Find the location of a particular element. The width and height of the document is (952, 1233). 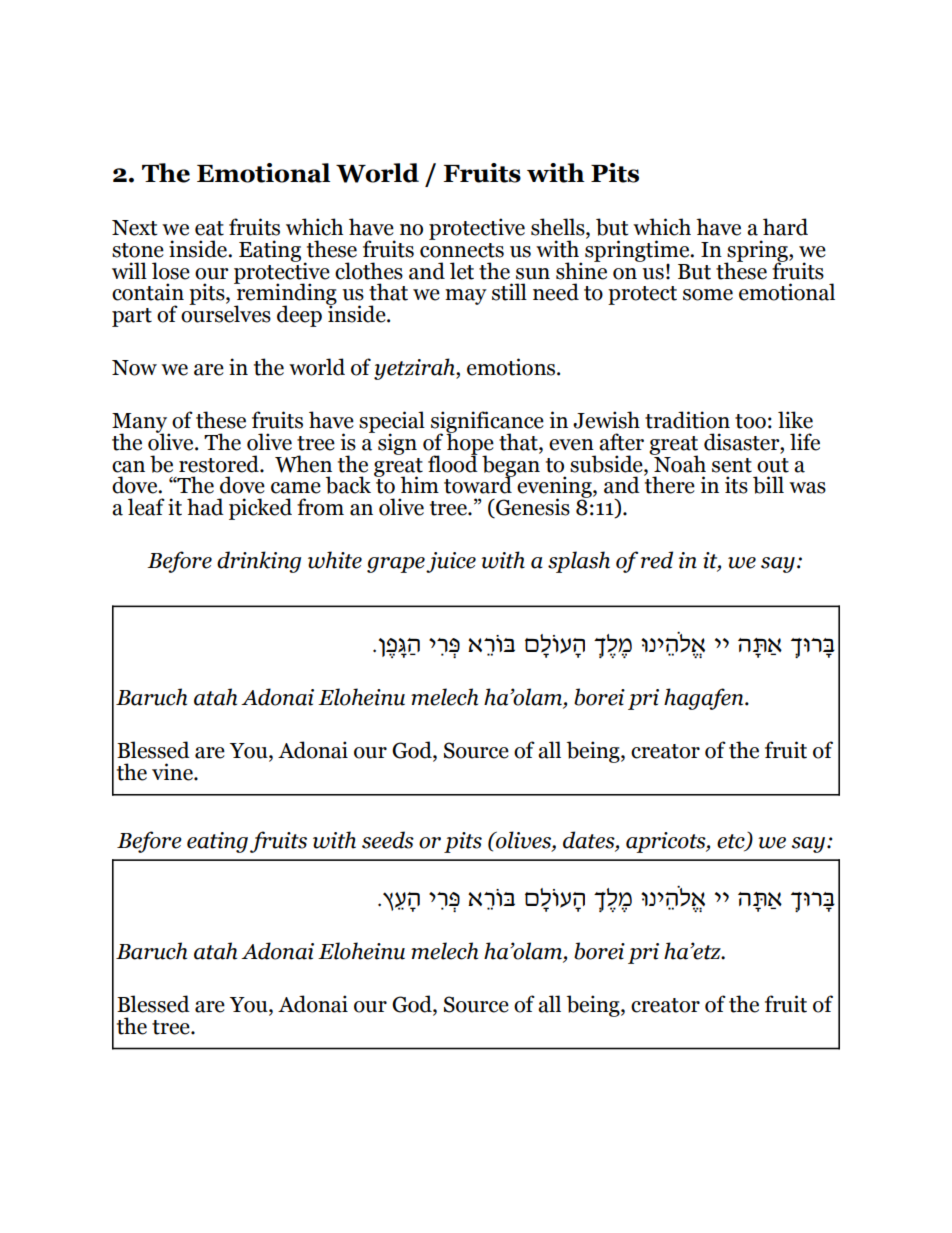

juice is located at coordinates (451, 562).
